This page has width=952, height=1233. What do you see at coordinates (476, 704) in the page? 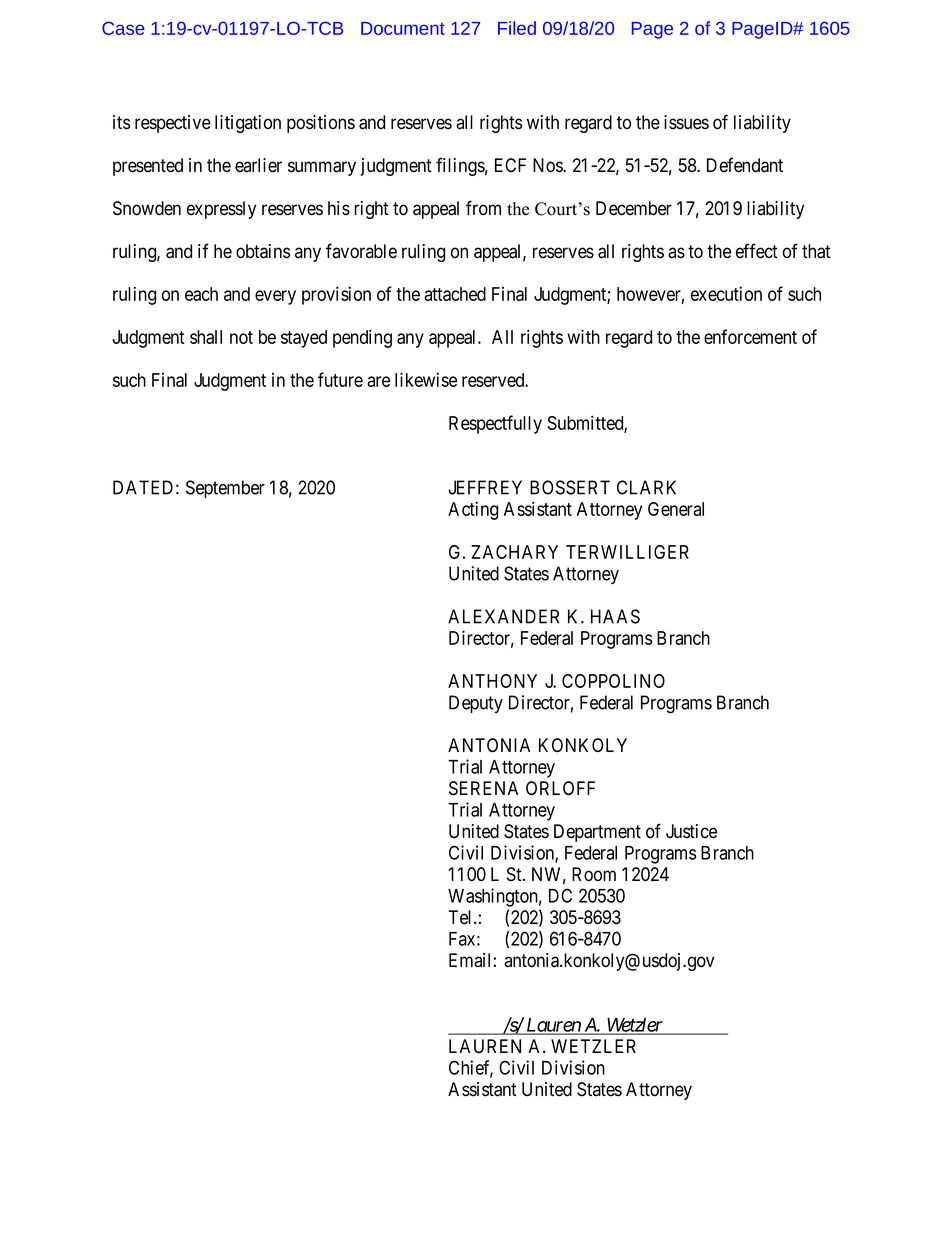
I see `Deputy` at bounding box center [476, 704].
